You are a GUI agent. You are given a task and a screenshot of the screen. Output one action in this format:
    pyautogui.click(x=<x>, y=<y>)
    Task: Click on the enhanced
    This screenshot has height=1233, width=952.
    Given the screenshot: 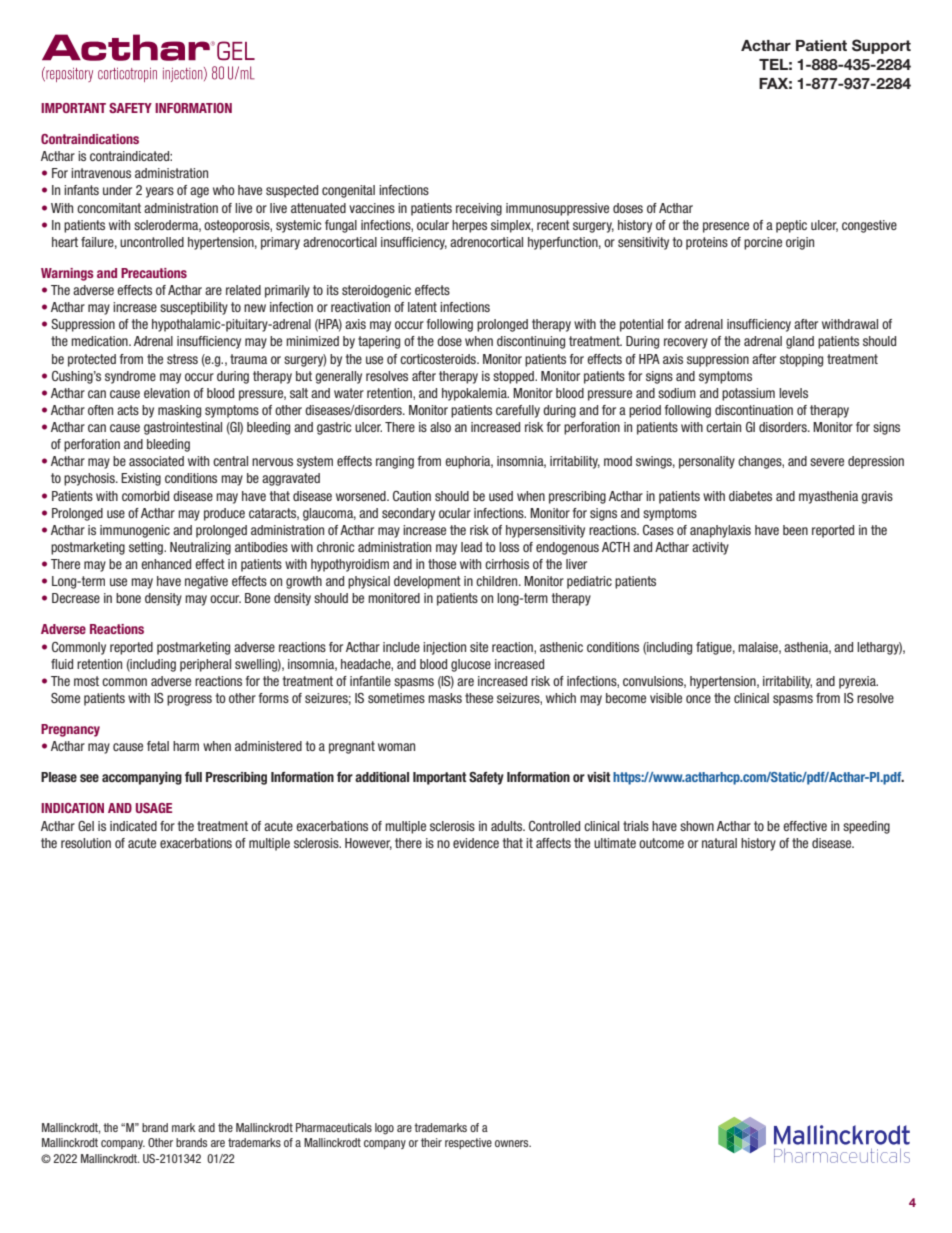 What is the action you would take?
    pyautogui.click(x=166, y=564)
